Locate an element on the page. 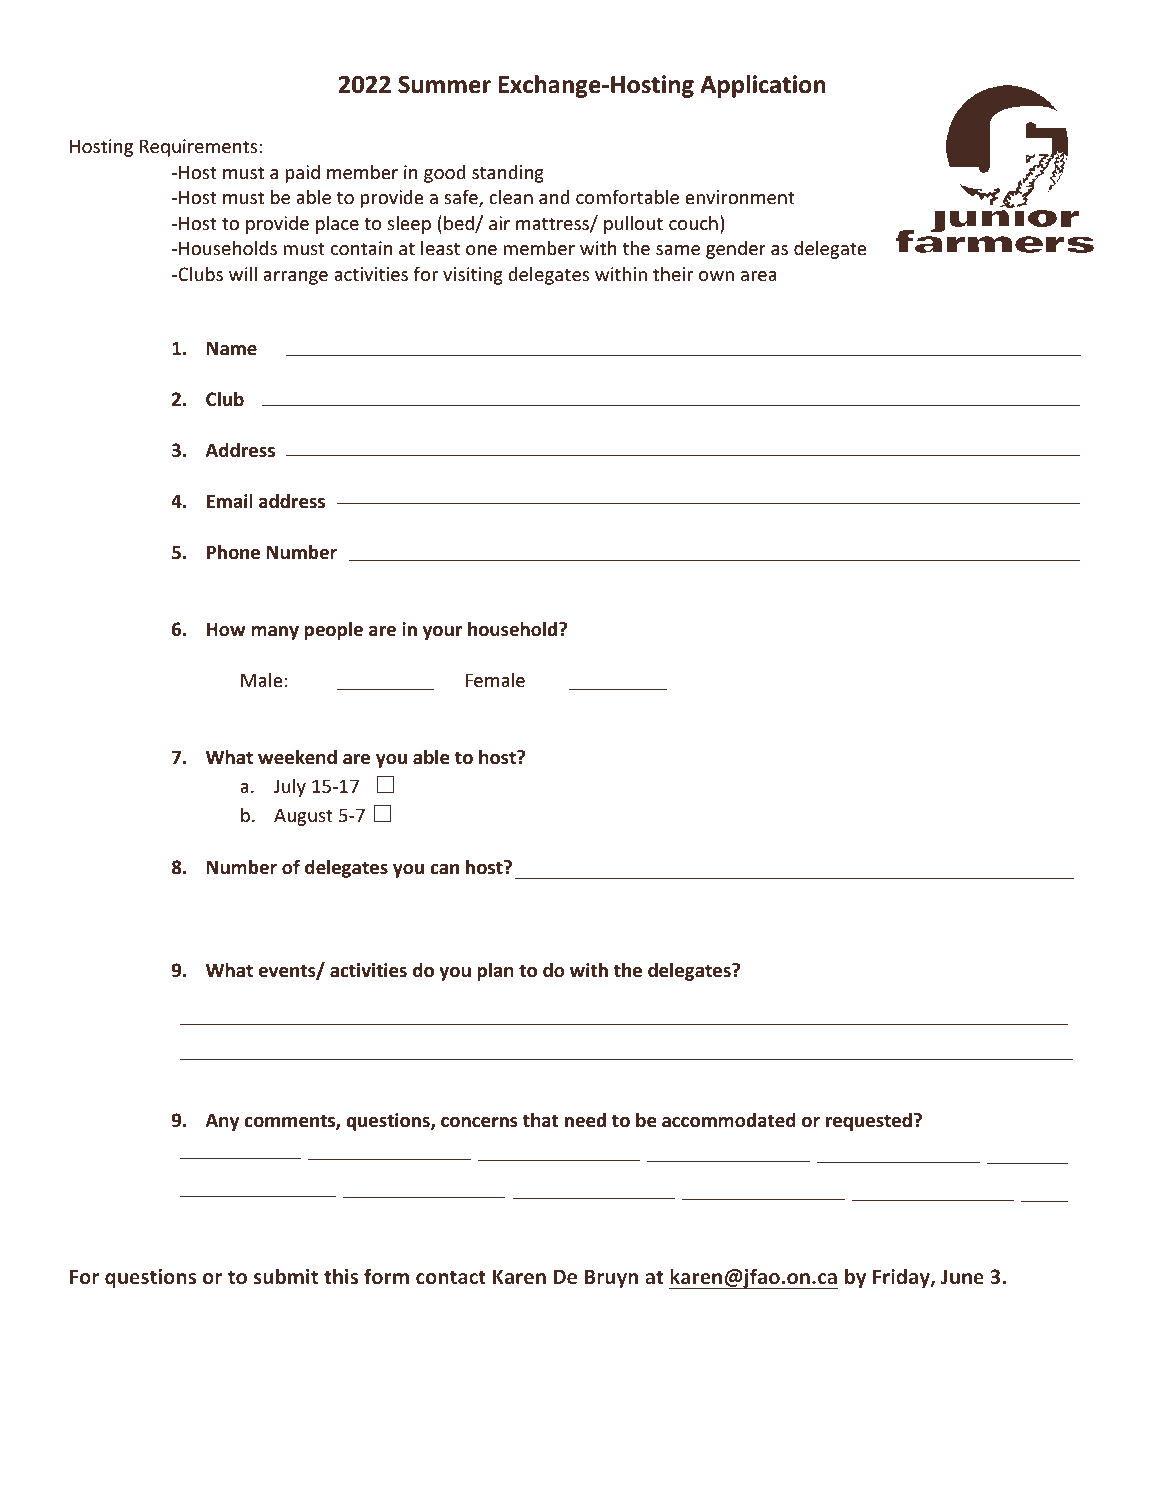  can is located at coordinates (444, 869).
